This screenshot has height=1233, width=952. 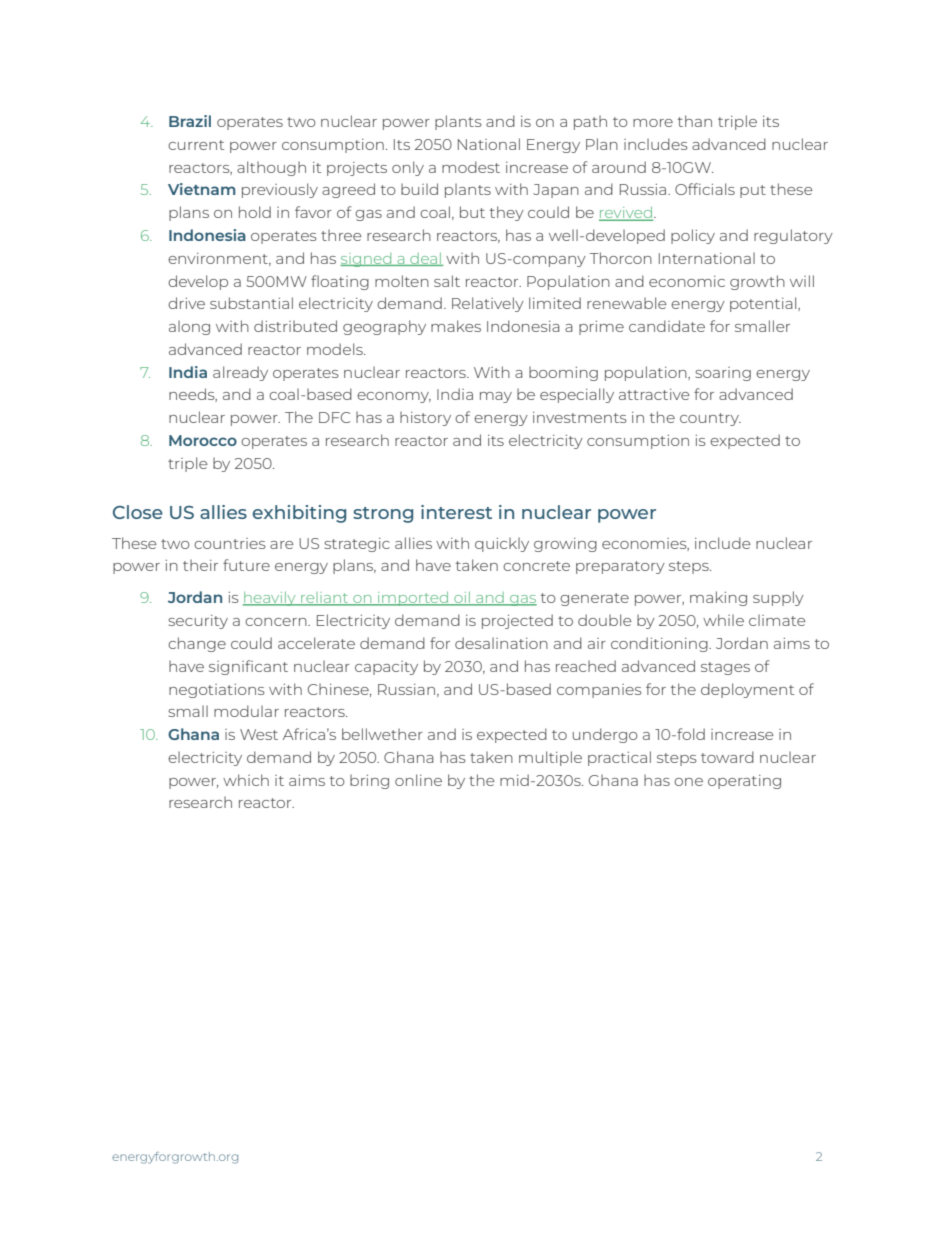 What do you see at coordinates (718, 598) in the screenshot?
I see `making` at bounding box center [718, 598].
